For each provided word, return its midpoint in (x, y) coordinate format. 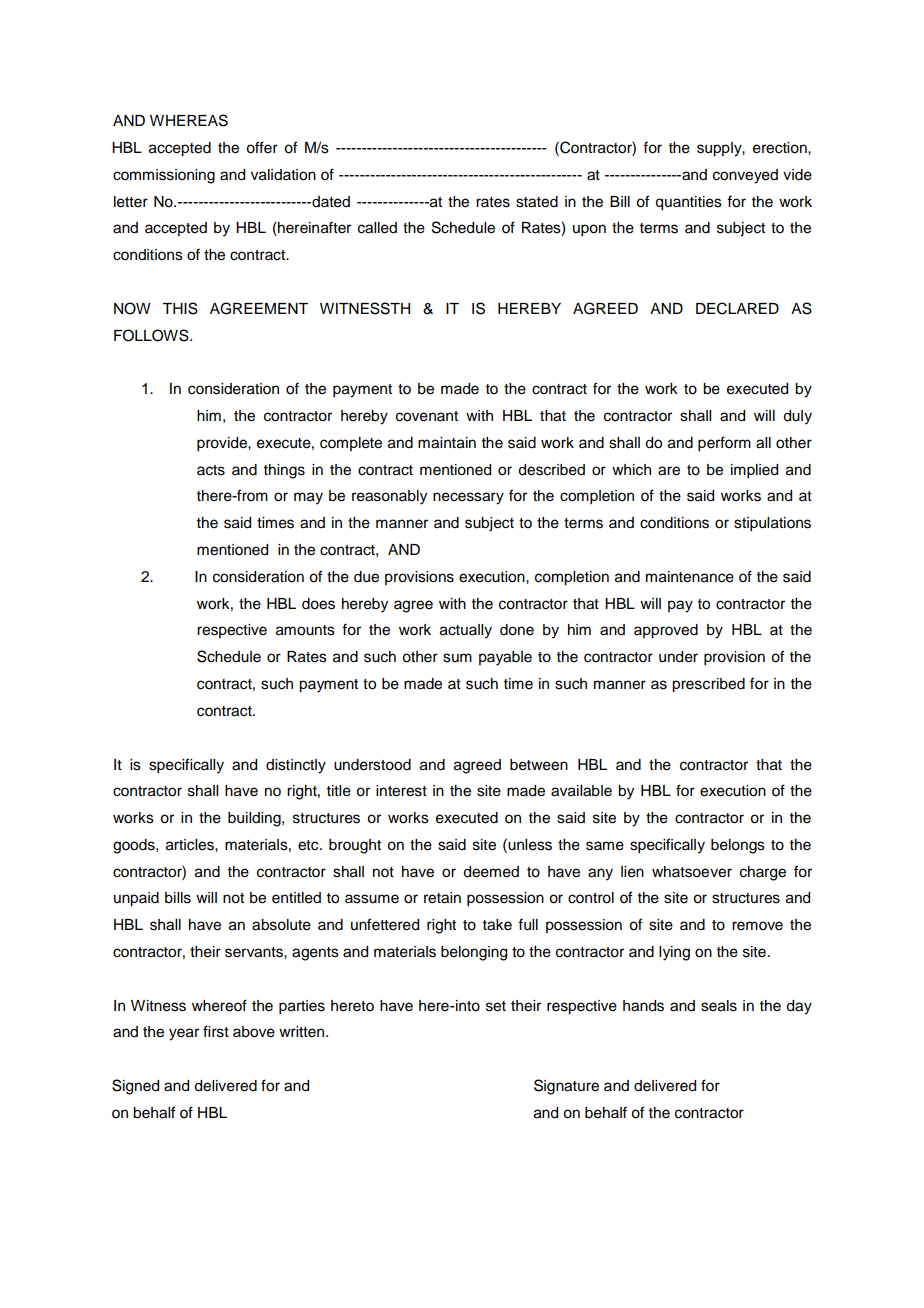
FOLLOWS (152, 335)
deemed (491, 872)
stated (537, 202)
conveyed (745, 176)
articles (191, 845)
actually (466, 631)
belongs (738, 846)
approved (666, 631)
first (216, 1031)
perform (724, 444)
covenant (427, 416)
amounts (305, 630)
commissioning (164, 176)
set (496, 1006)
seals (719, 1006)
